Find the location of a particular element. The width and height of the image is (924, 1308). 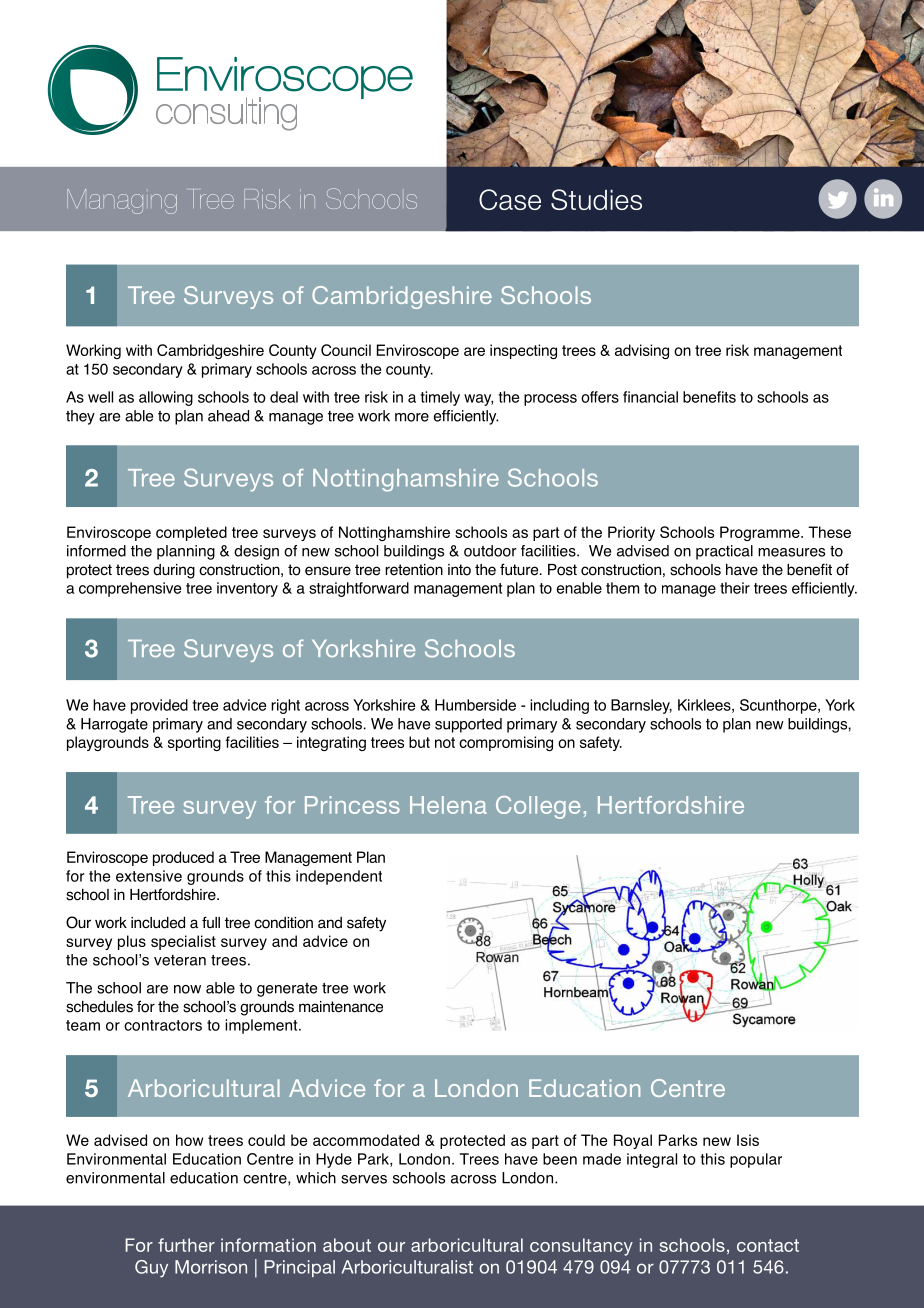

outdoor is located at coordinates (490, 551).
